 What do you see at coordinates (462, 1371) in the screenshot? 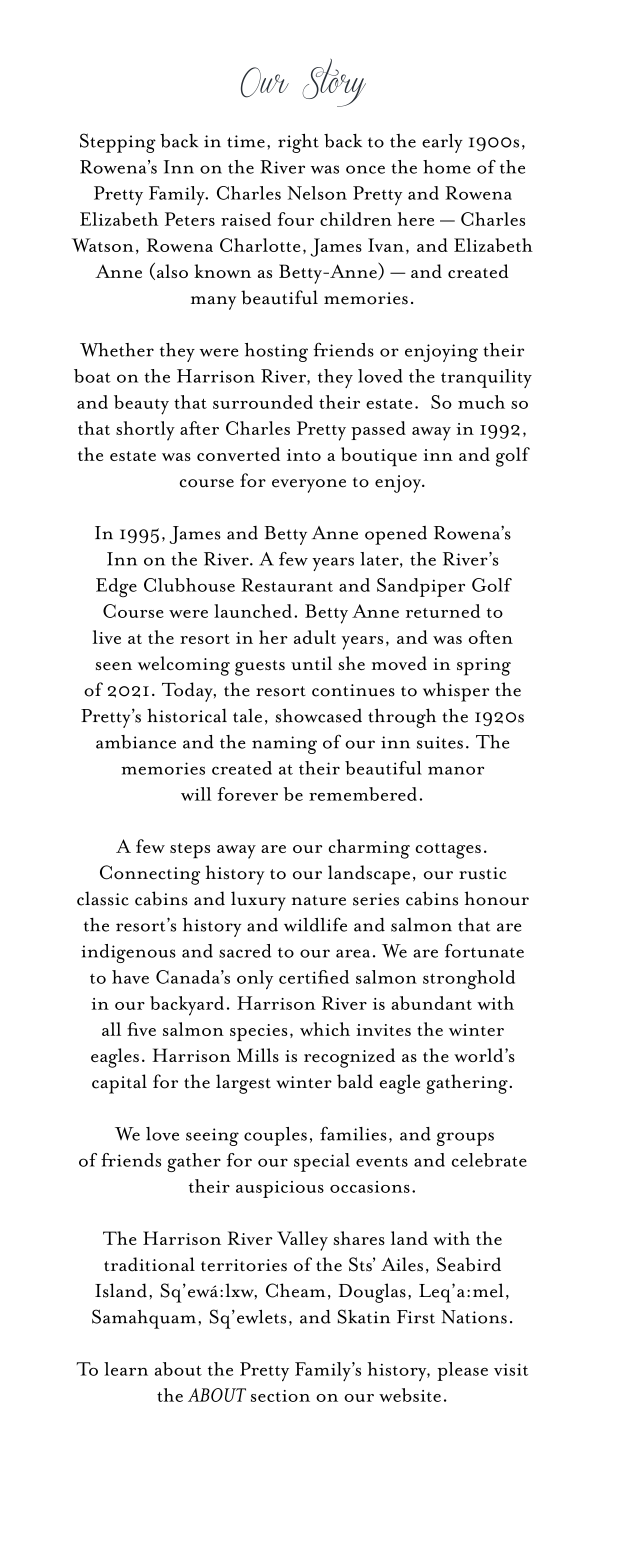
I see `please` at bounding box center [462, 1371].
